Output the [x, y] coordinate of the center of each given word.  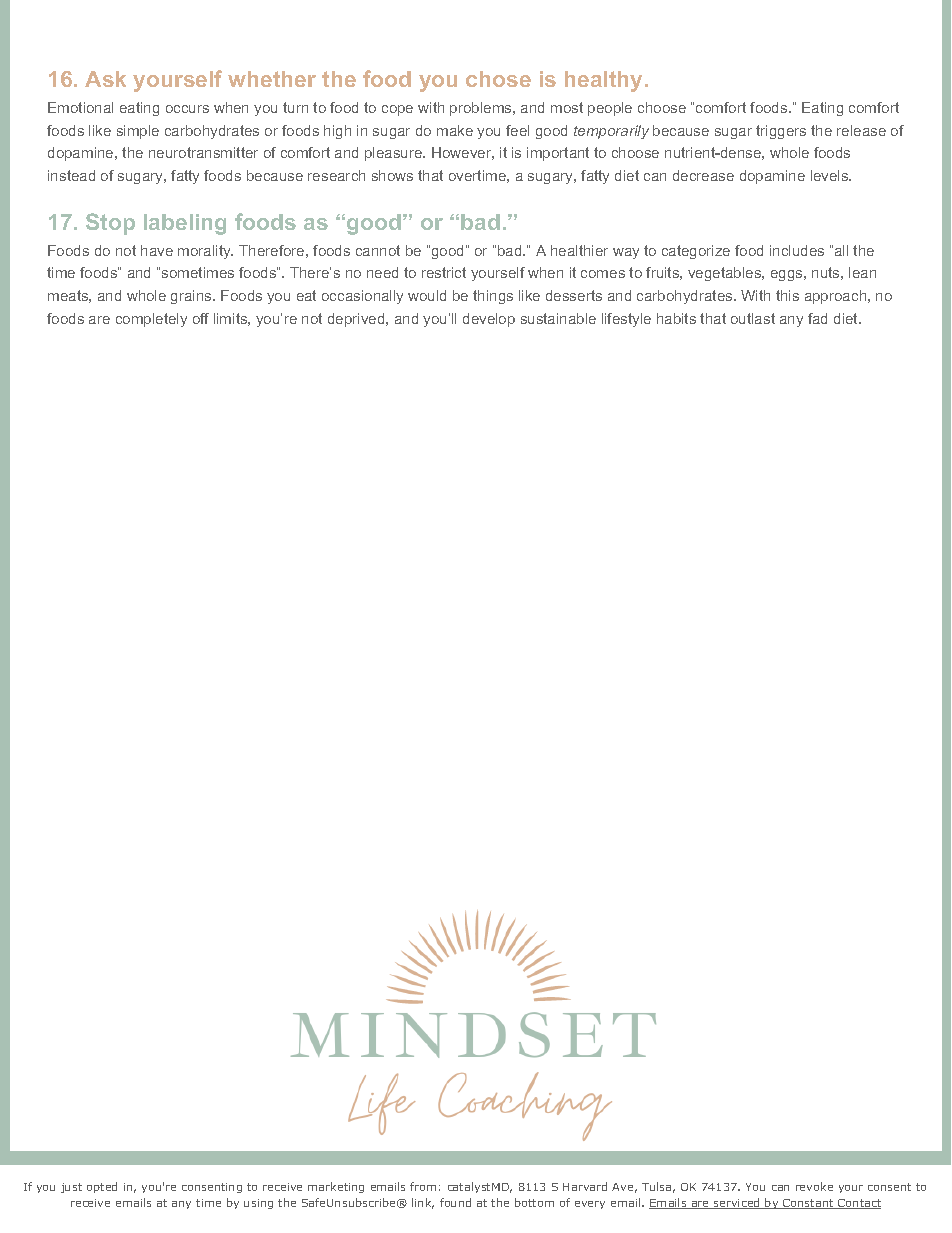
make [455, 130]
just [71, 1188]
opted [102, 1187]
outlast [753, 318]
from [423, 1186]
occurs [187, 109]
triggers [781, 132]
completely [151, 320]
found [455, 1202]
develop [489, 320]
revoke [814, 1186]
